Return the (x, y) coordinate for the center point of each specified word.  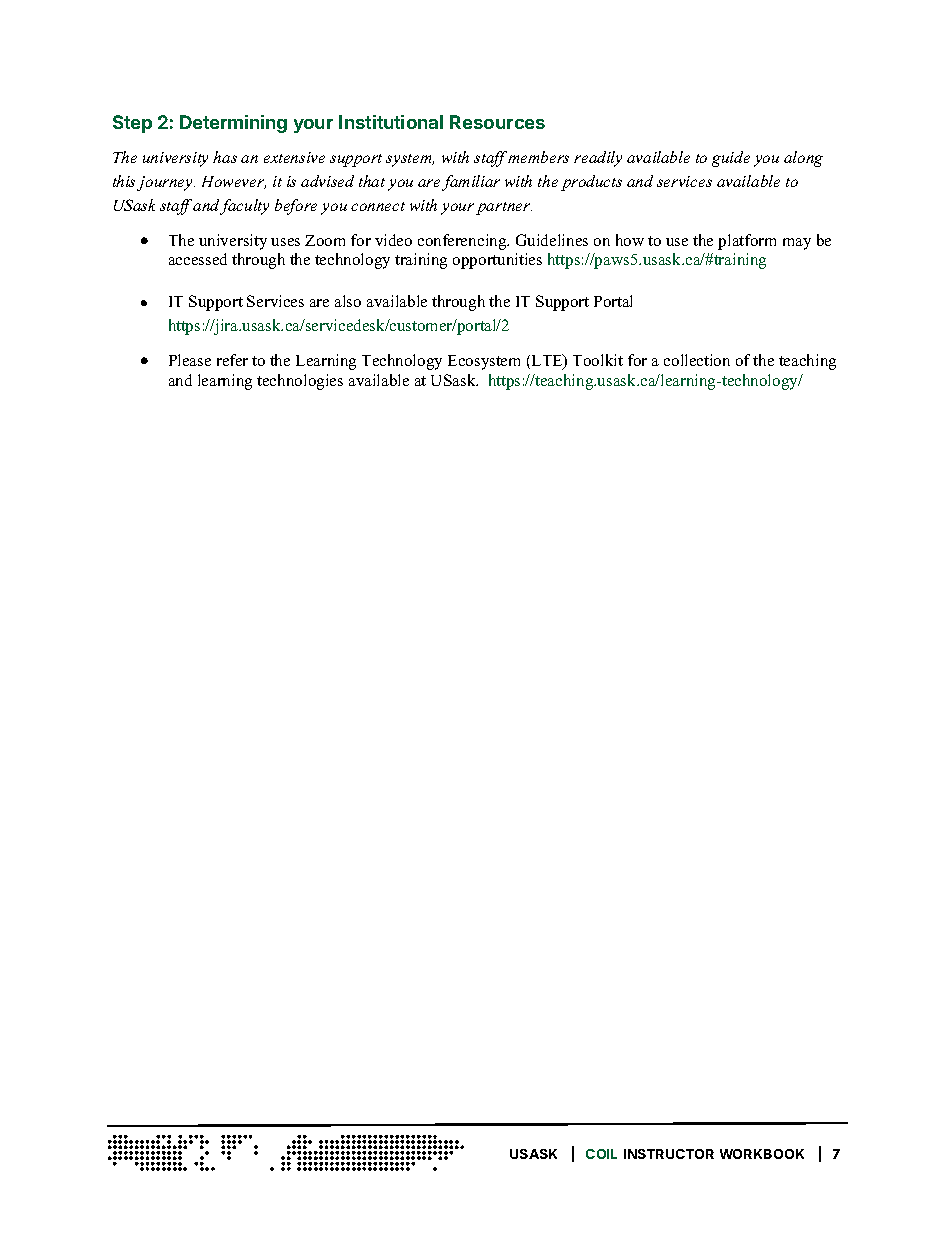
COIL (601, 1154)
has (225, 157)
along (803, 159)
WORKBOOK (762, 1154)
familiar (471, 183)
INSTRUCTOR (669, 1154)
